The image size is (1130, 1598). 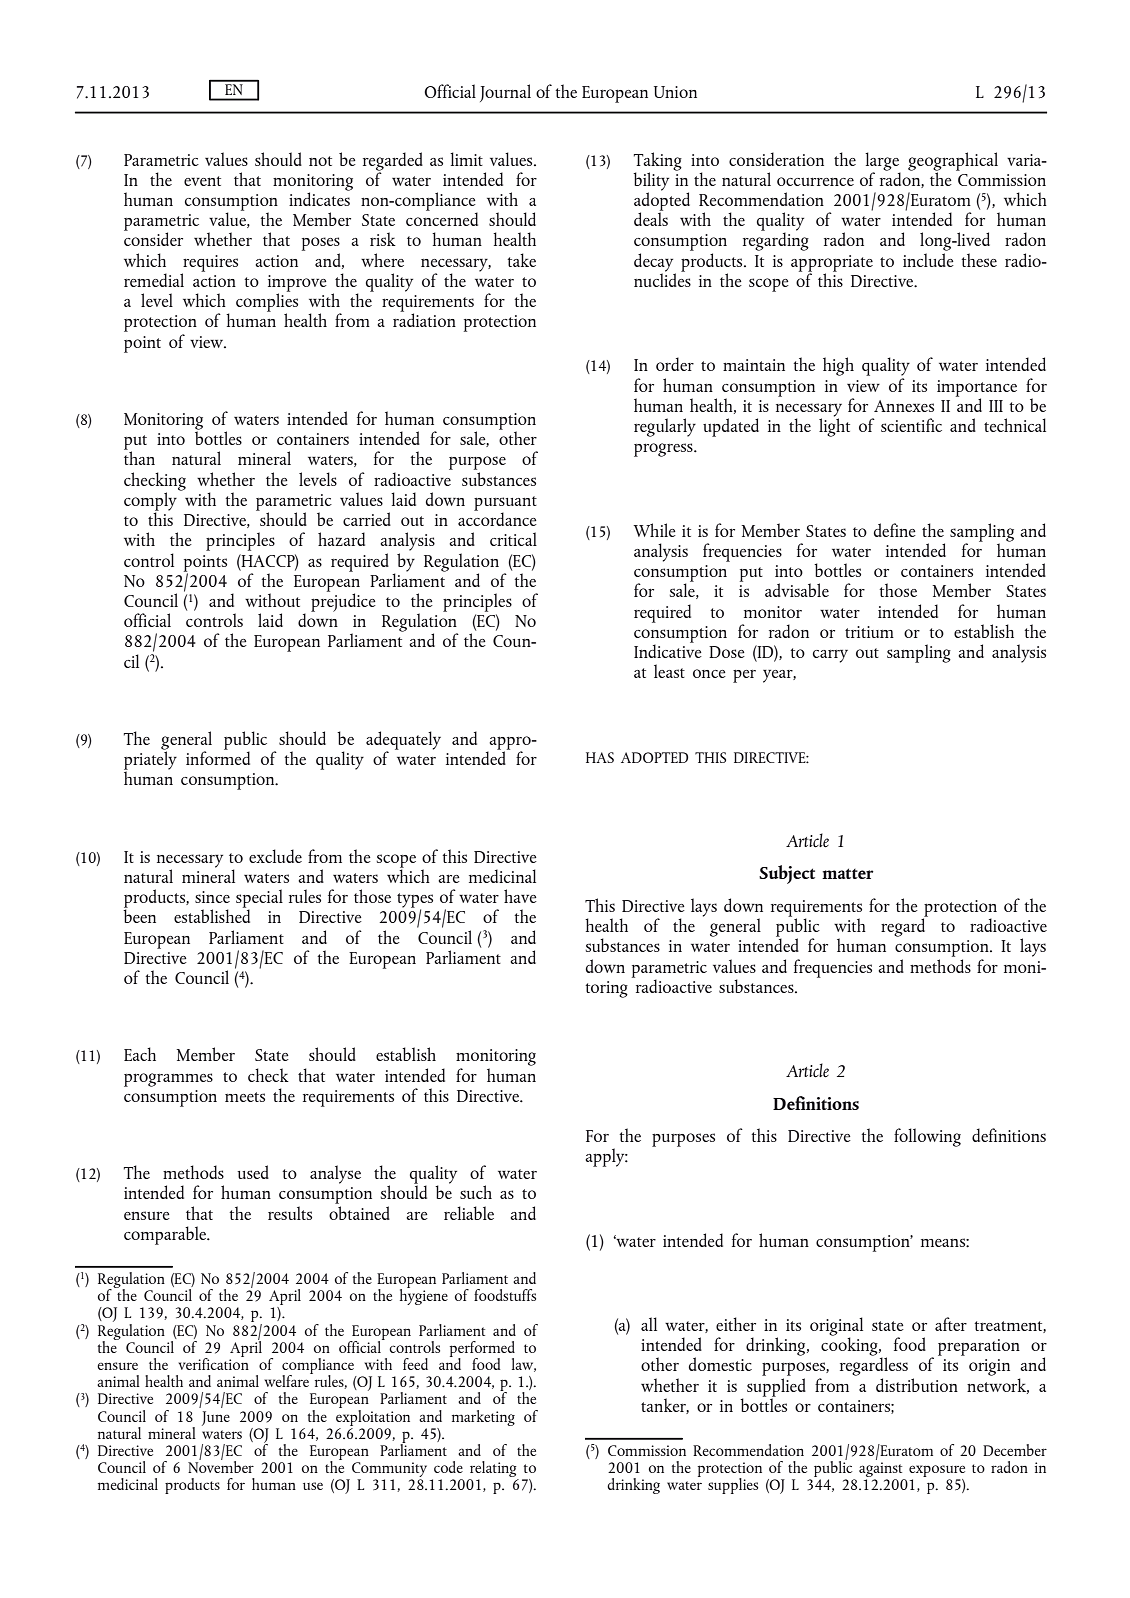 I want to click on meets, so click(x=245, y=1097).
